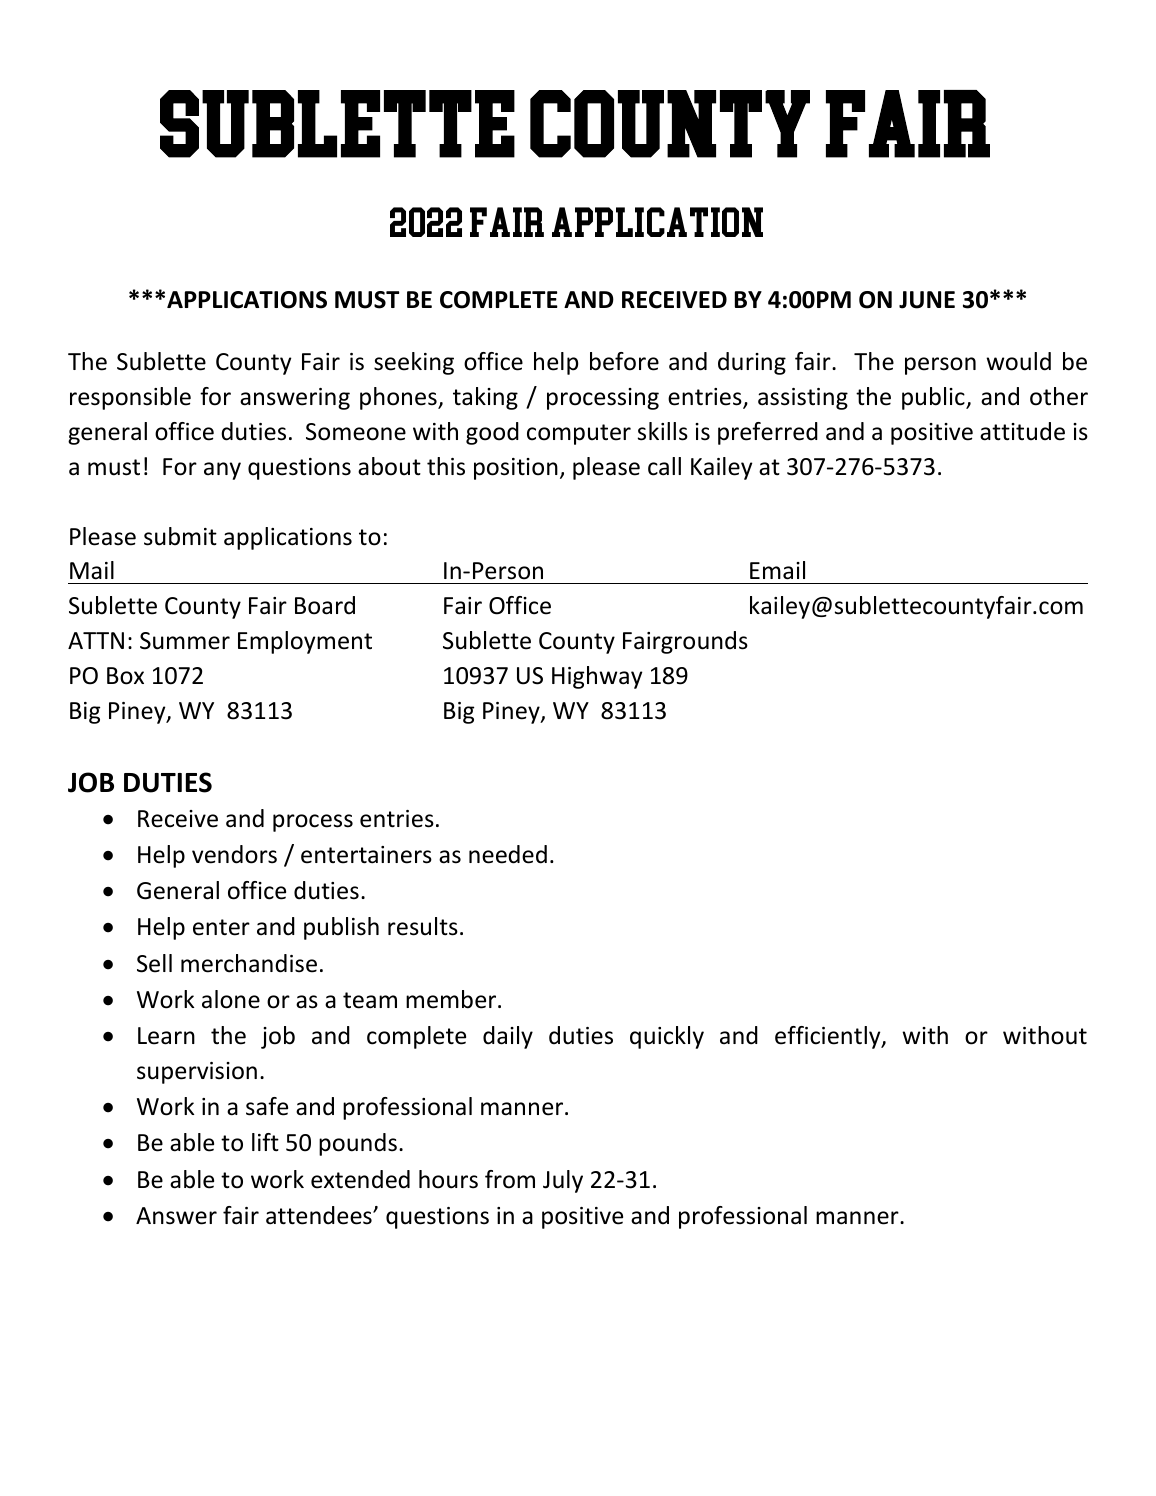 The height and width of the image is (1496, 1156). What do you see at coordinates (265, 1142) in the image?
I see `lift` at bounding box center [265, 1142].
